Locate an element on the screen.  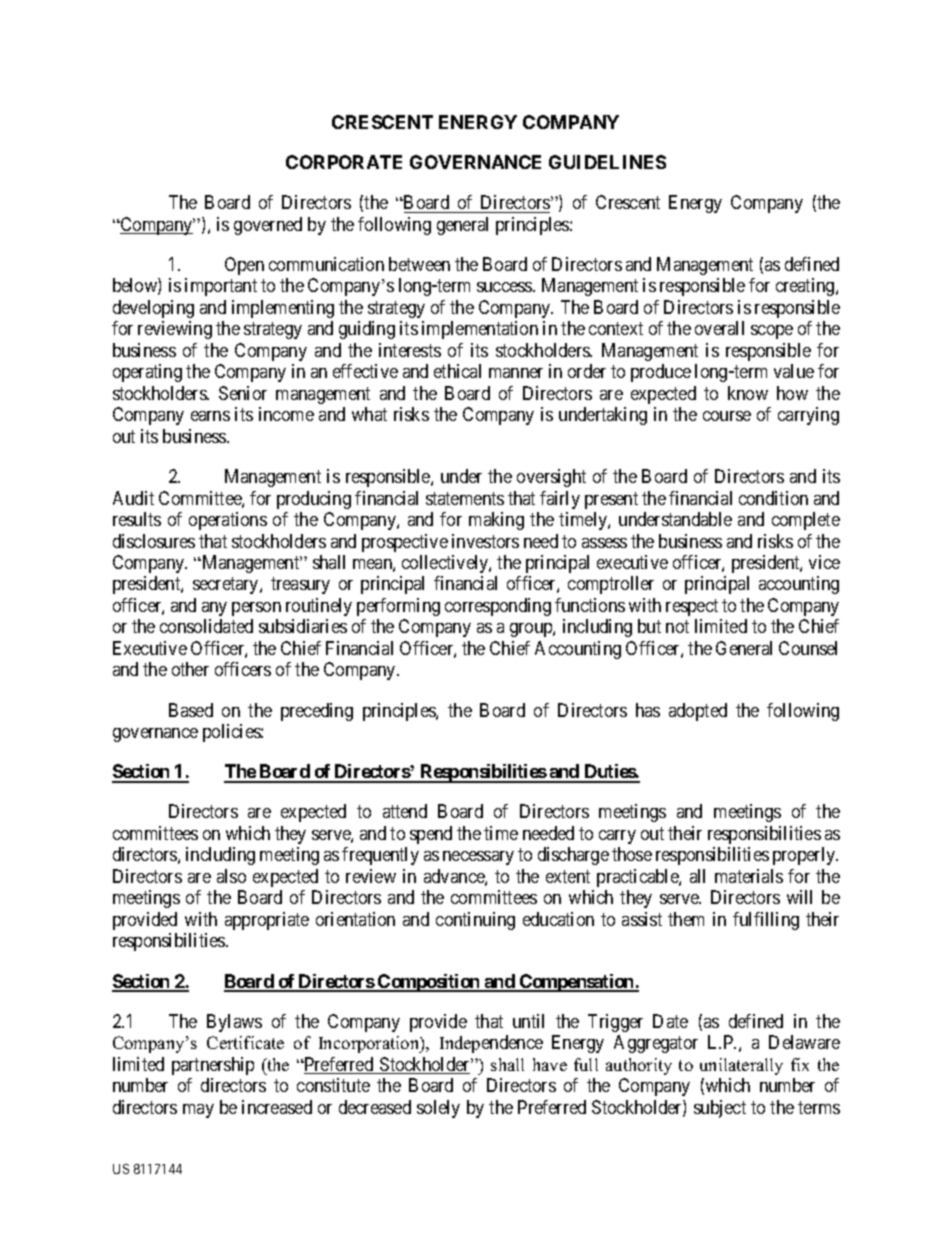
respect is located at coordinates (692, 607).
